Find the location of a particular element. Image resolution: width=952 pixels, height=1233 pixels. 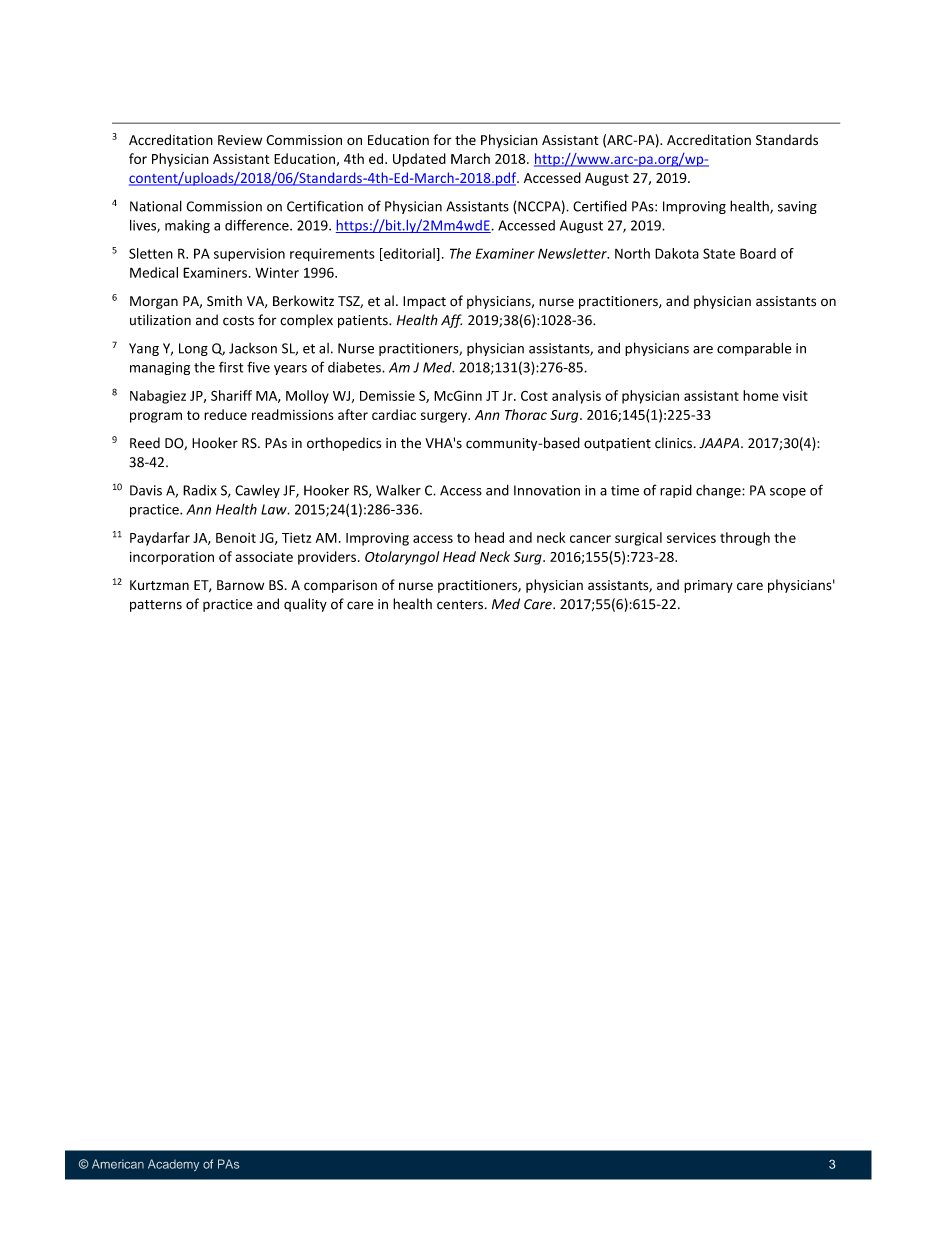

comparable is located at coordinates (754, 349).
